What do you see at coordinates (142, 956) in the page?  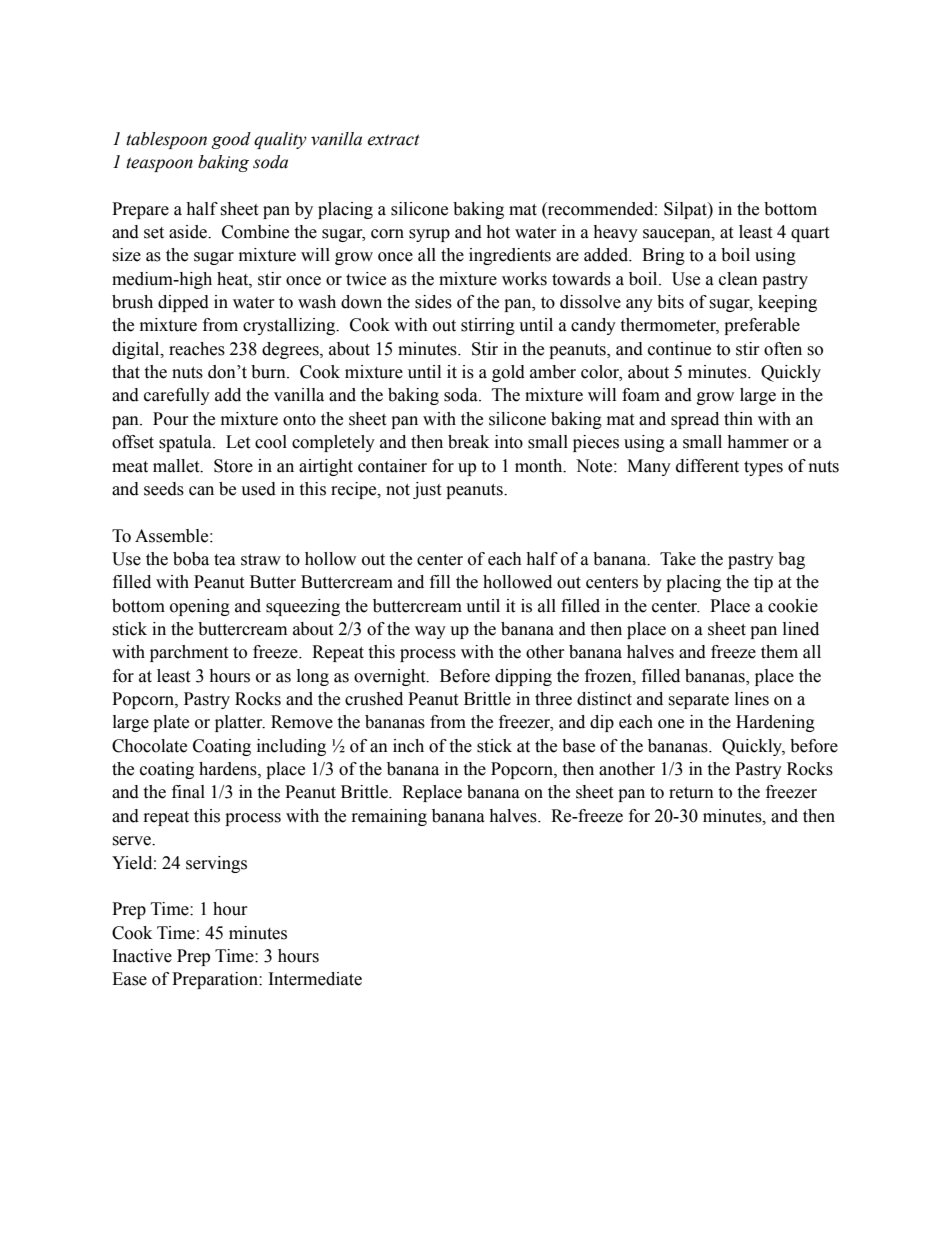 I see `Inactive` at bounding box center [142, 956].
